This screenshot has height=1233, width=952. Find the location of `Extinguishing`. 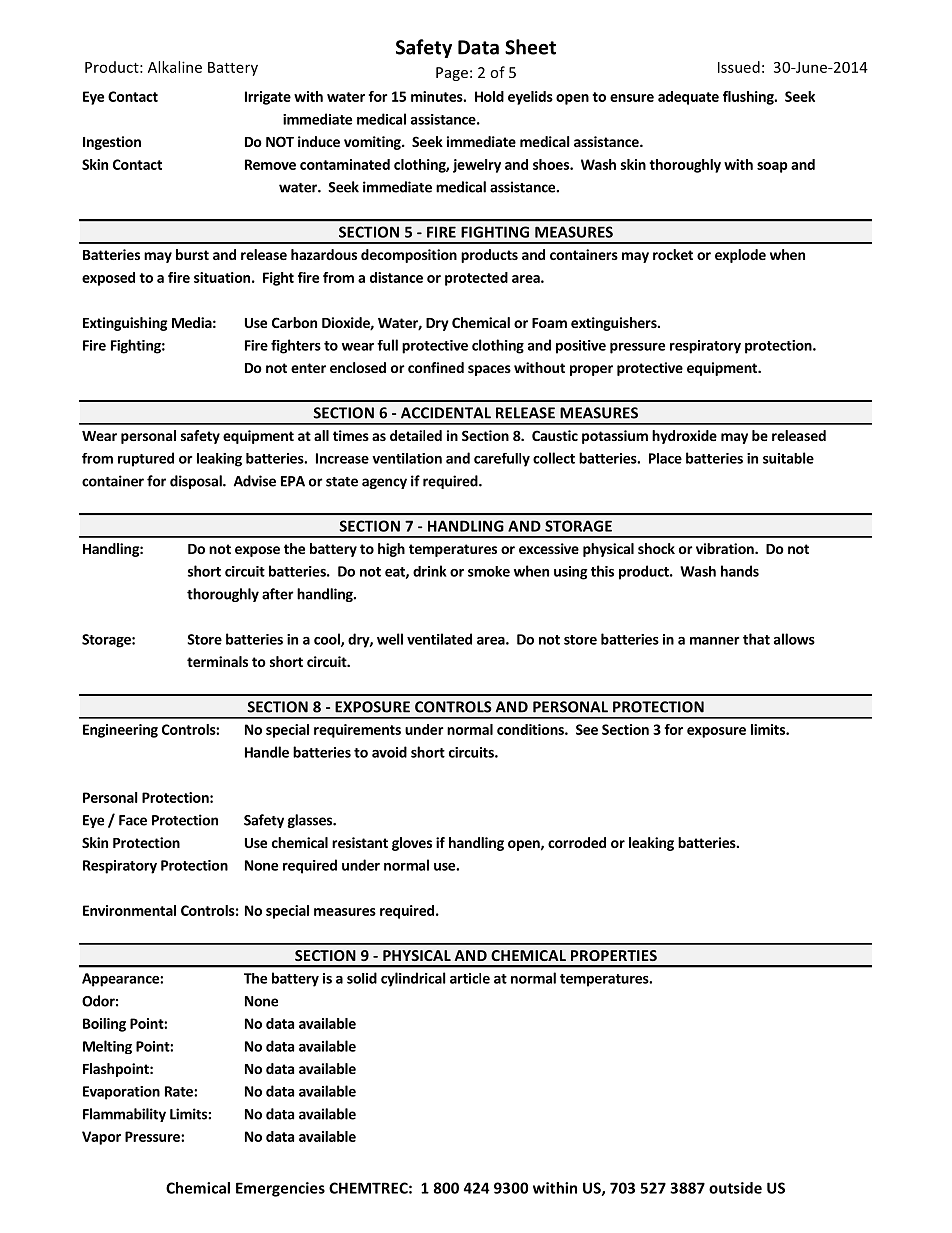

Extinguishing is located at coordinates (125, 324).
